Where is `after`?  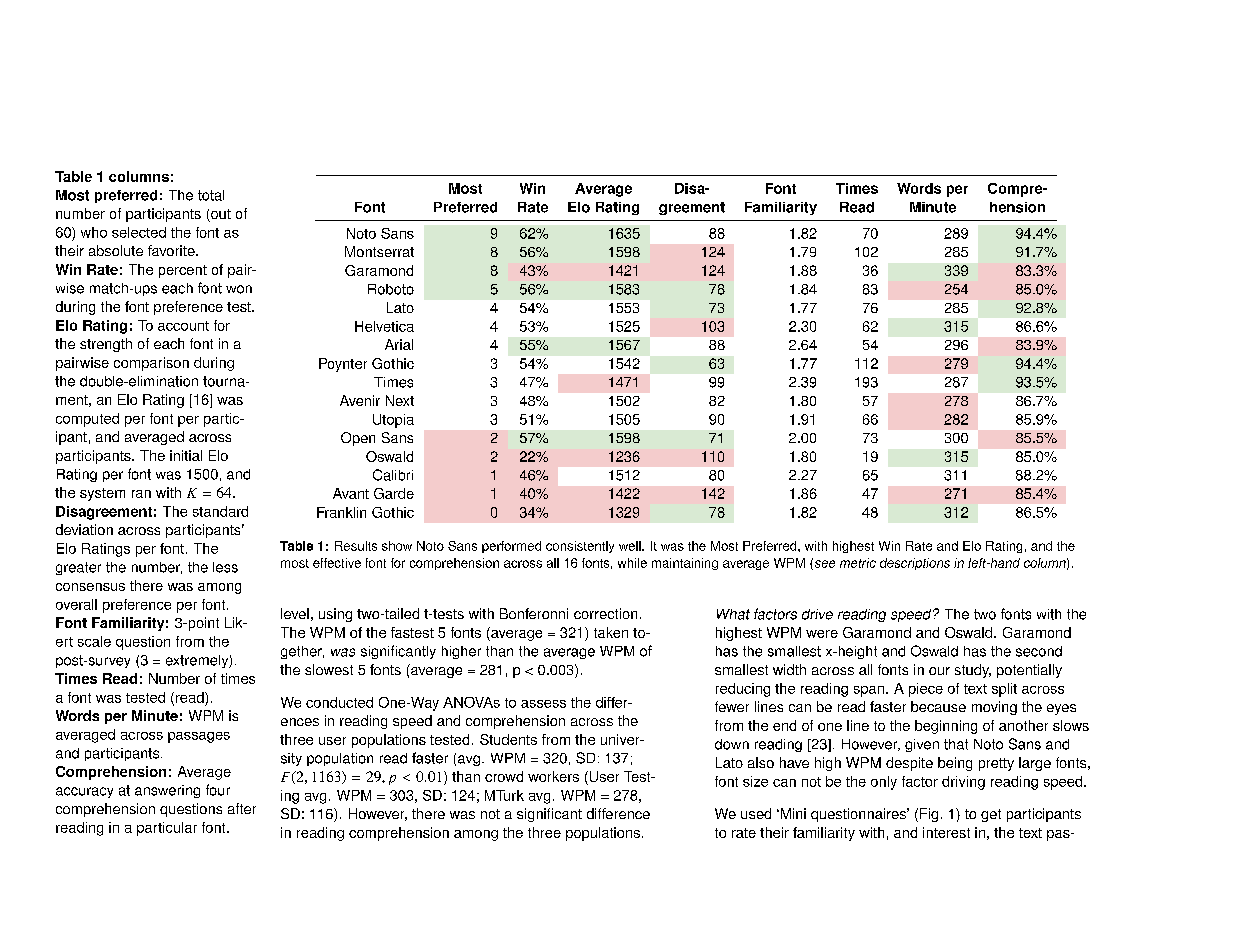 after is located at coordinates (242, 808).
